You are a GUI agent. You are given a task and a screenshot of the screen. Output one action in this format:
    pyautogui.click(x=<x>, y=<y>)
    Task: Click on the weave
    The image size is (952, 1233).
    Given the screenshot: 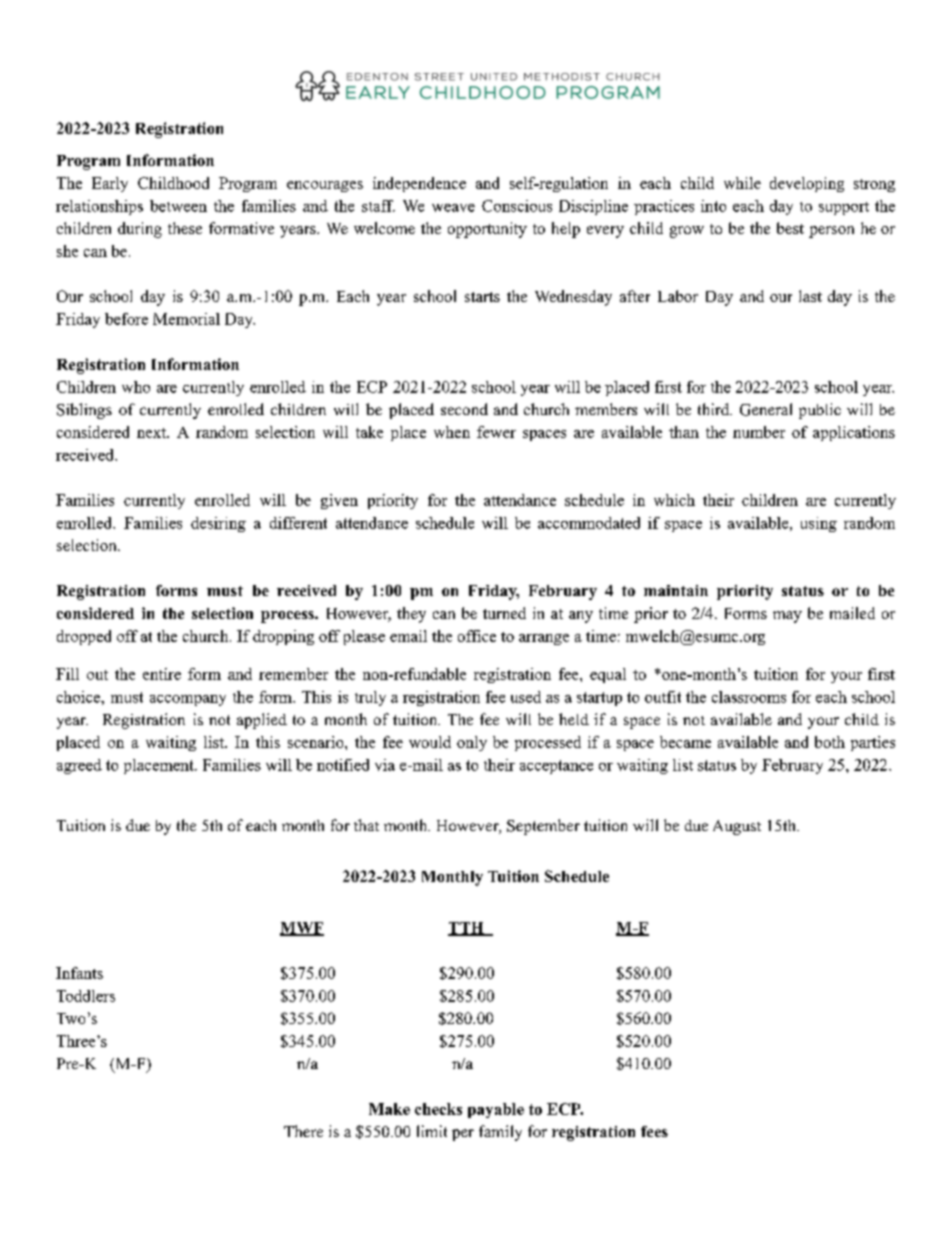 What is the action you would take?
    pyautogui.click(x=453, y=208)
